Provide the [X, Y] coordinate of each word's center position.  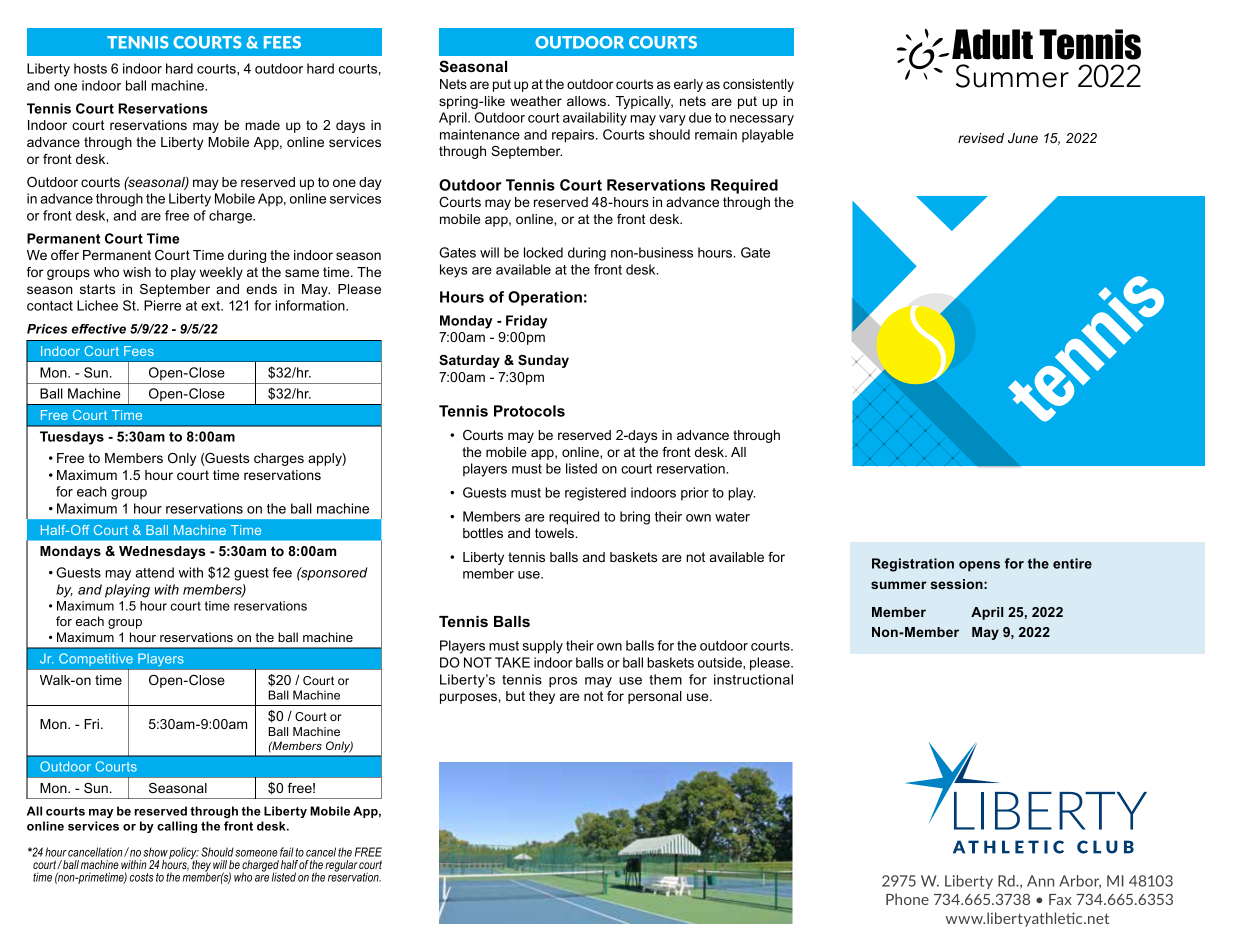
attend [154, 572]
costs [142, 877]
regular [341, 866]
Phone [907, 899]
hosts [90, 68]
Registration [913, 565]
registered [595, 494]
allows [586, 101]
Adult [992, 44]
